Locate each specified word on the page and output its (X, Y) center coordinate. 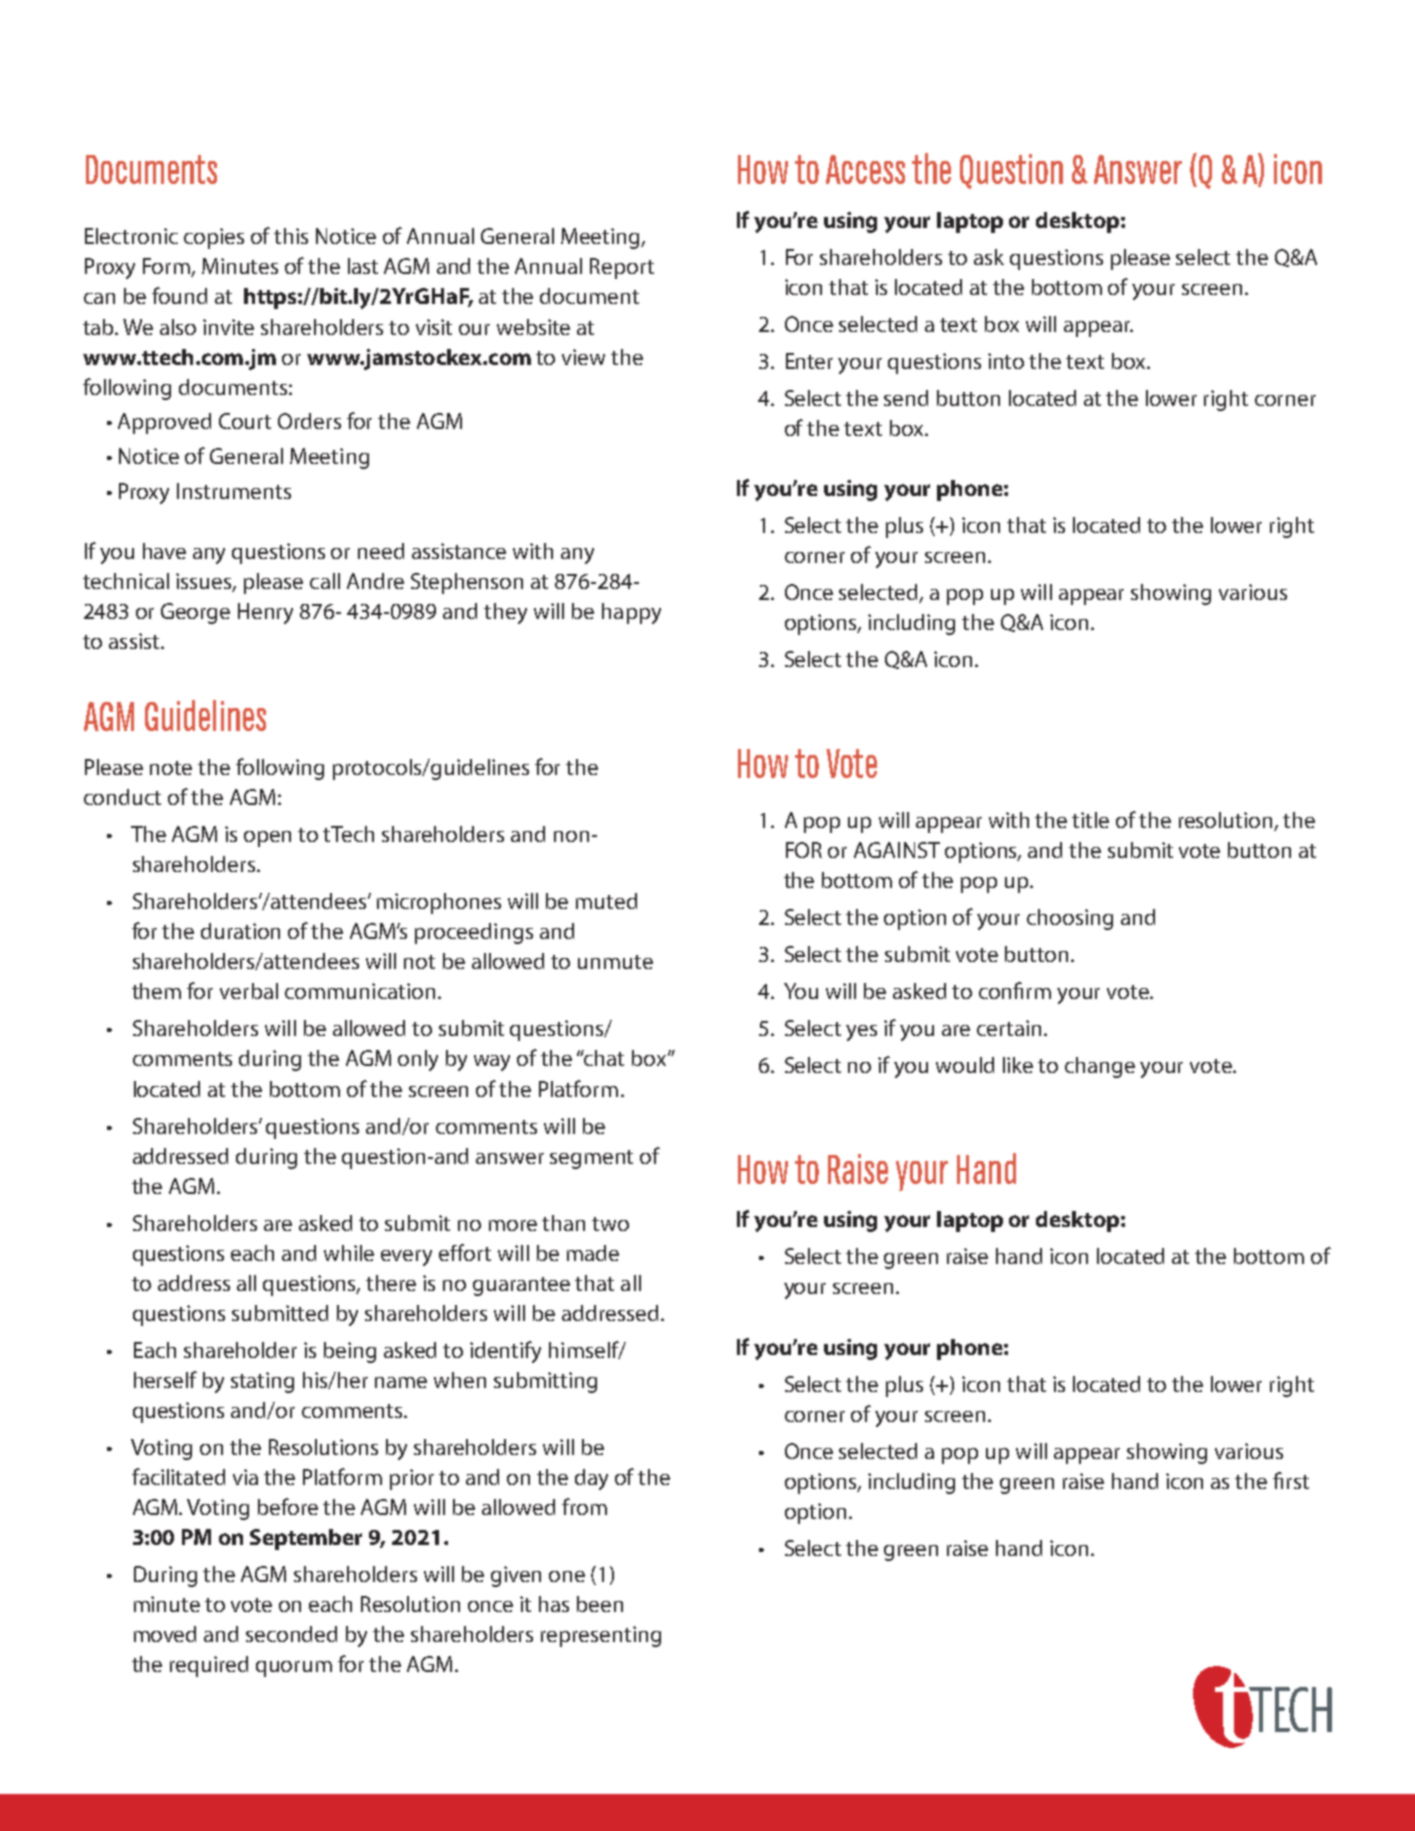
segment (591, 1159)
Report (622, 268)
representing (601, 1636)
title (1090, 820)
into (1006, 361)
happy (631, 613)
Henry (265, 613)
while (349, 1253)
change (1100, 1067)
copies (214, 238)
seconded (291, 1634)
